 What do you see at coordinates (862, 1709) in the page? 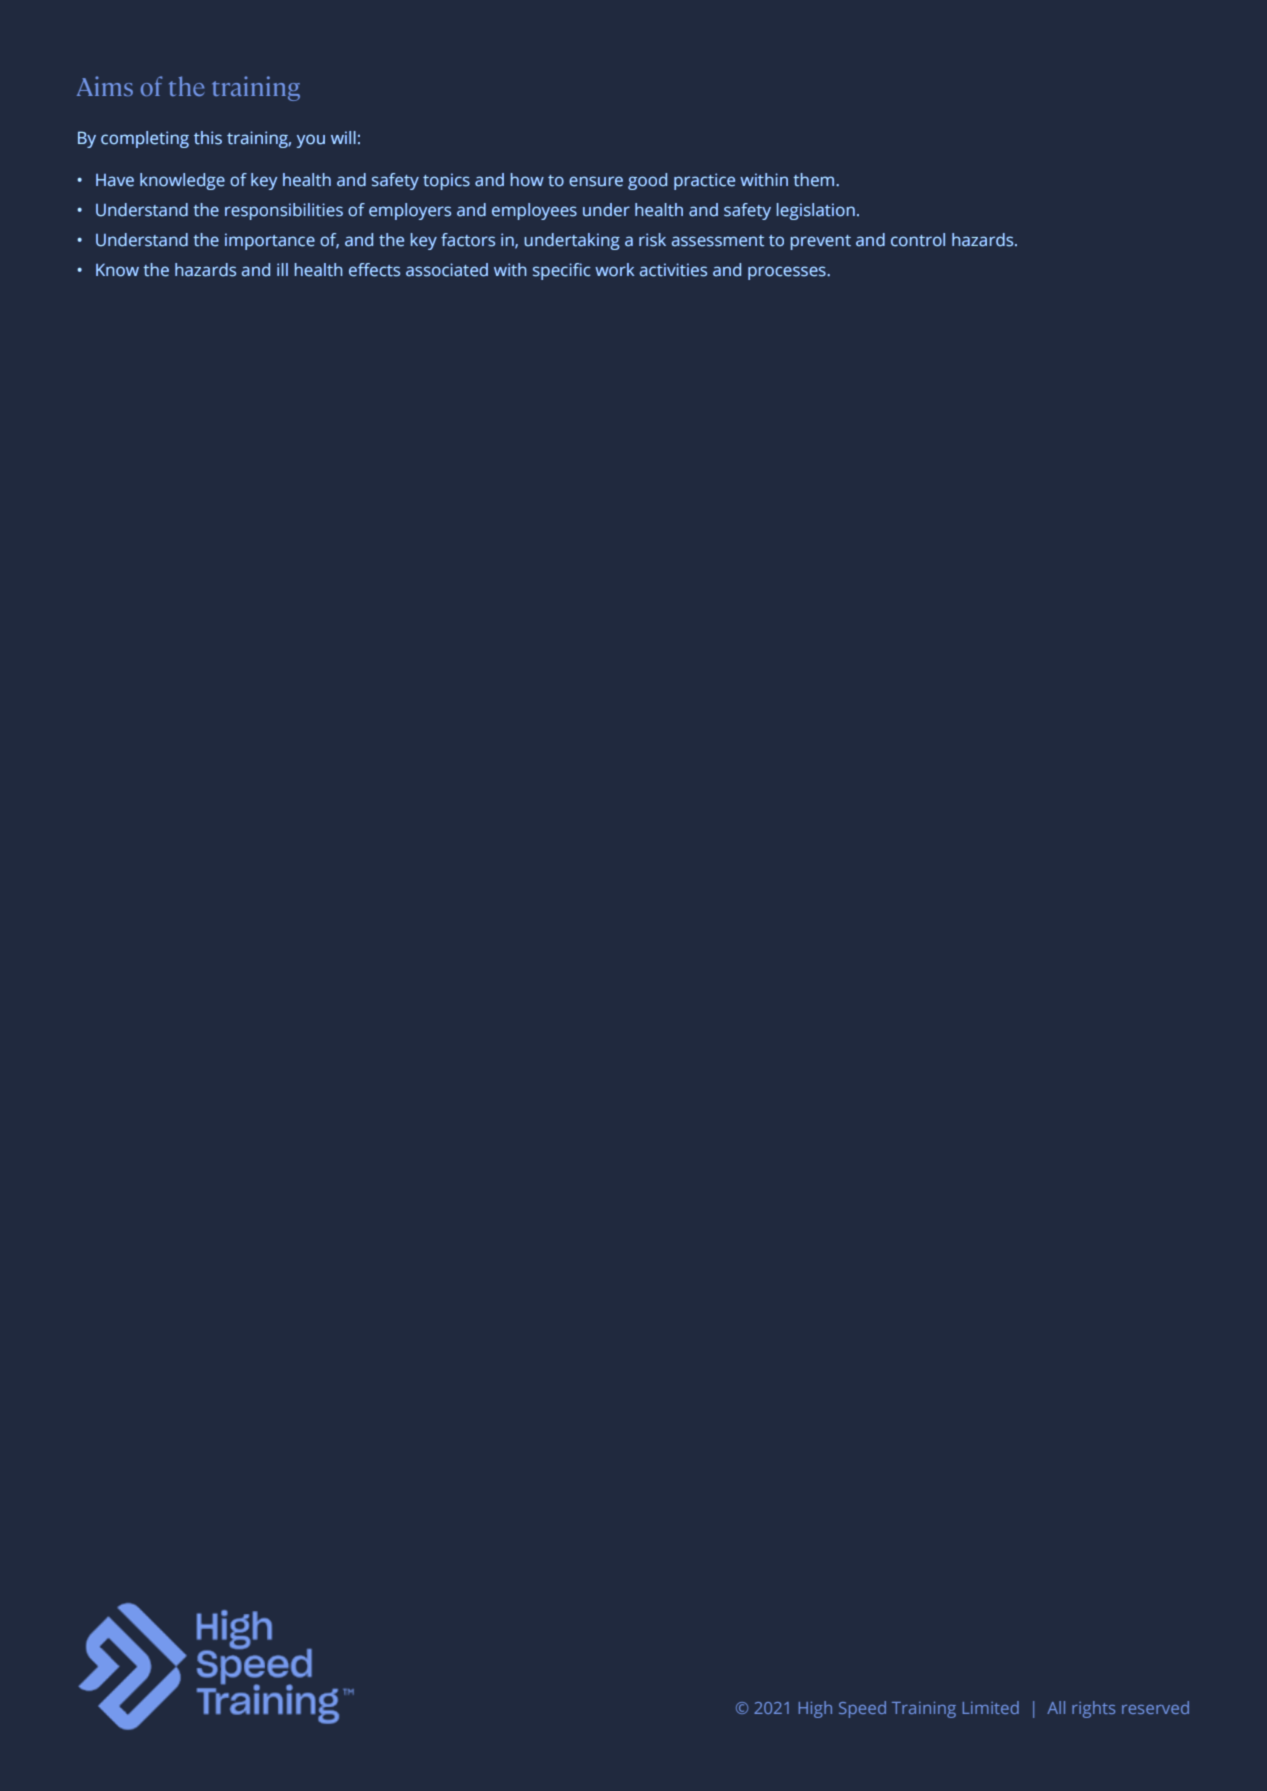
I see `Speed` at bounding box center [862, 1709].
